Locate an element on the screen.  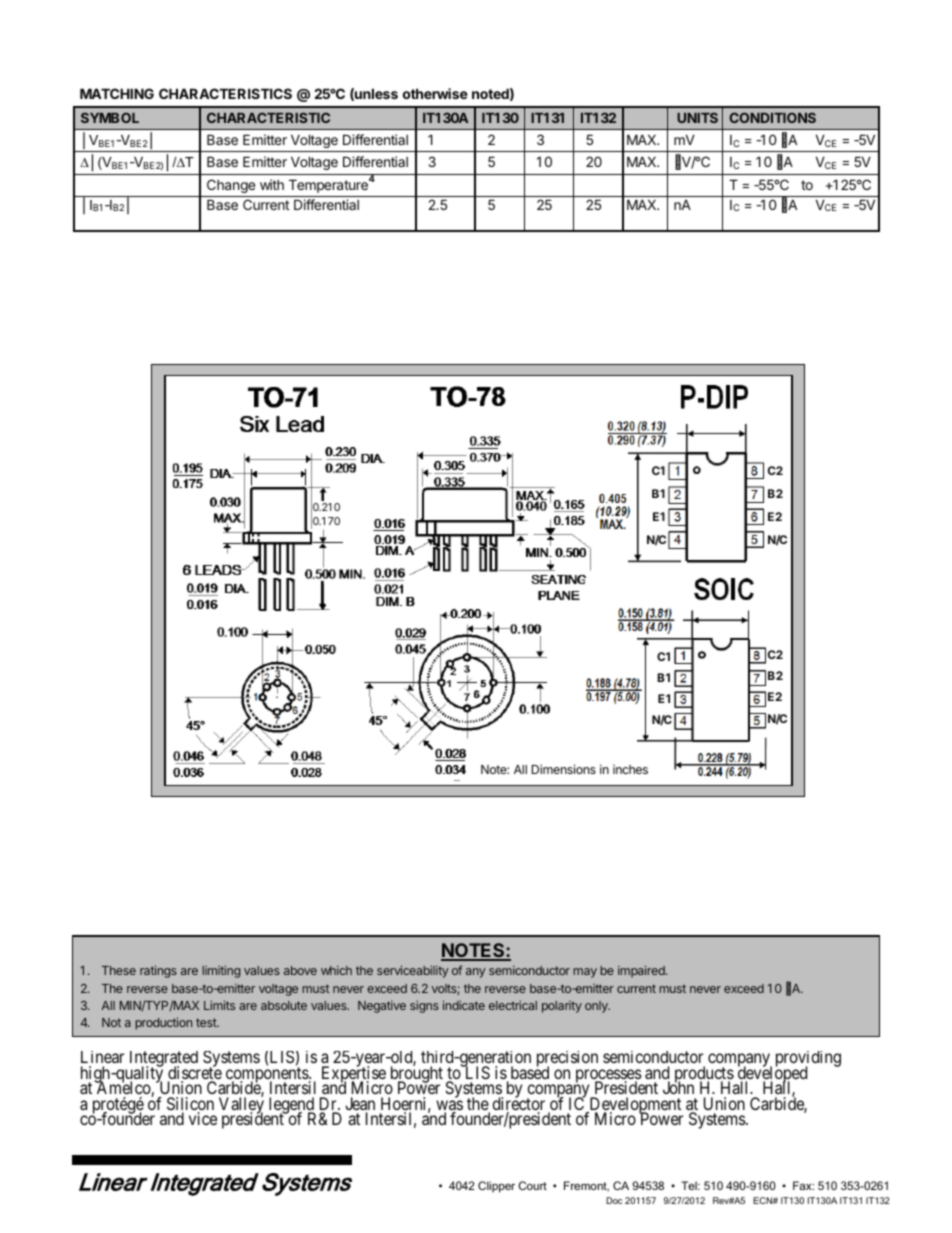
which is located at coordinates (336, 970).
